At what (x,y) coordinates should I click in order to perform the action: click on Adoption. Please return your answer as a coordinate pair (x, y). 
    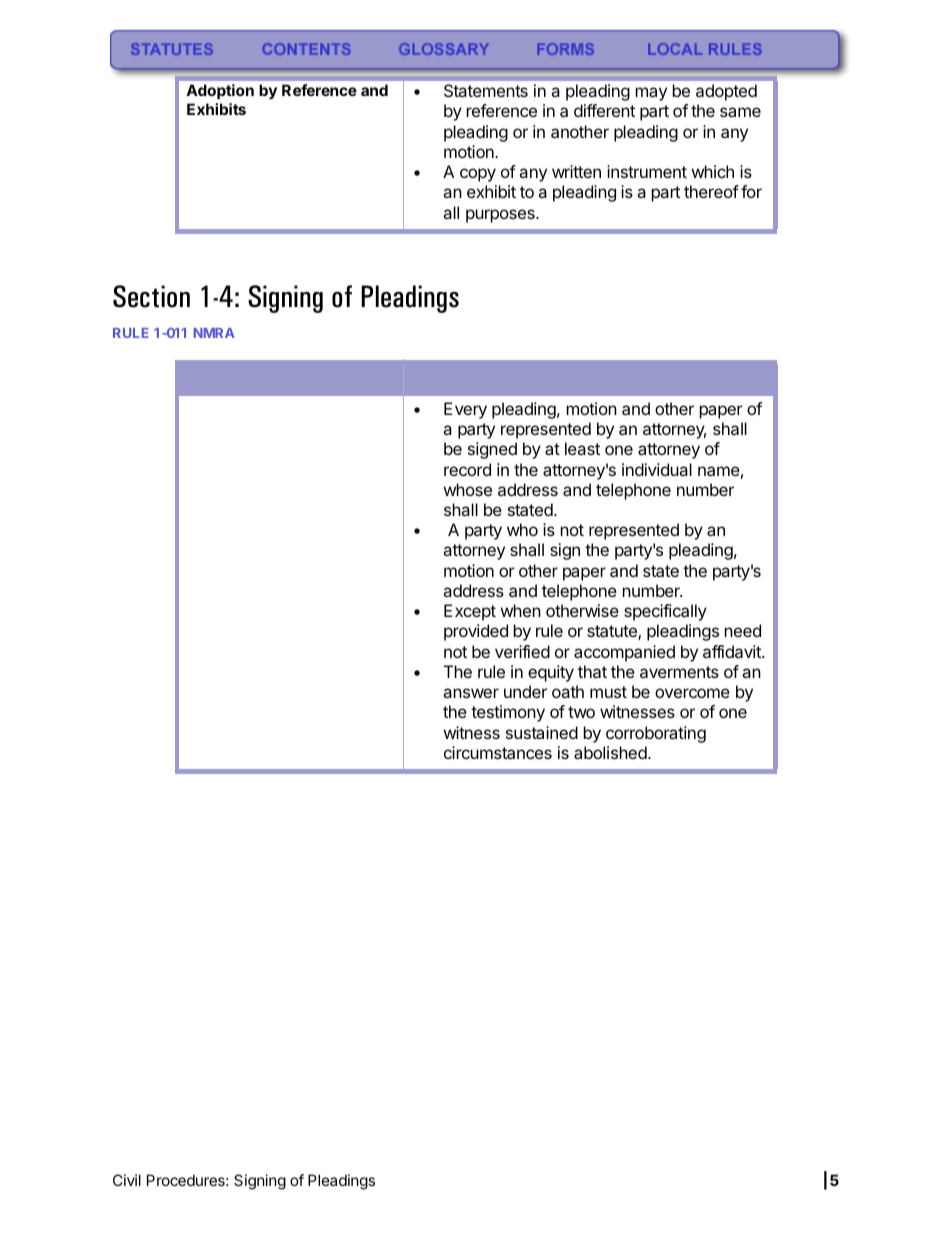
    Looking at the image, I should click on (220, 91).
